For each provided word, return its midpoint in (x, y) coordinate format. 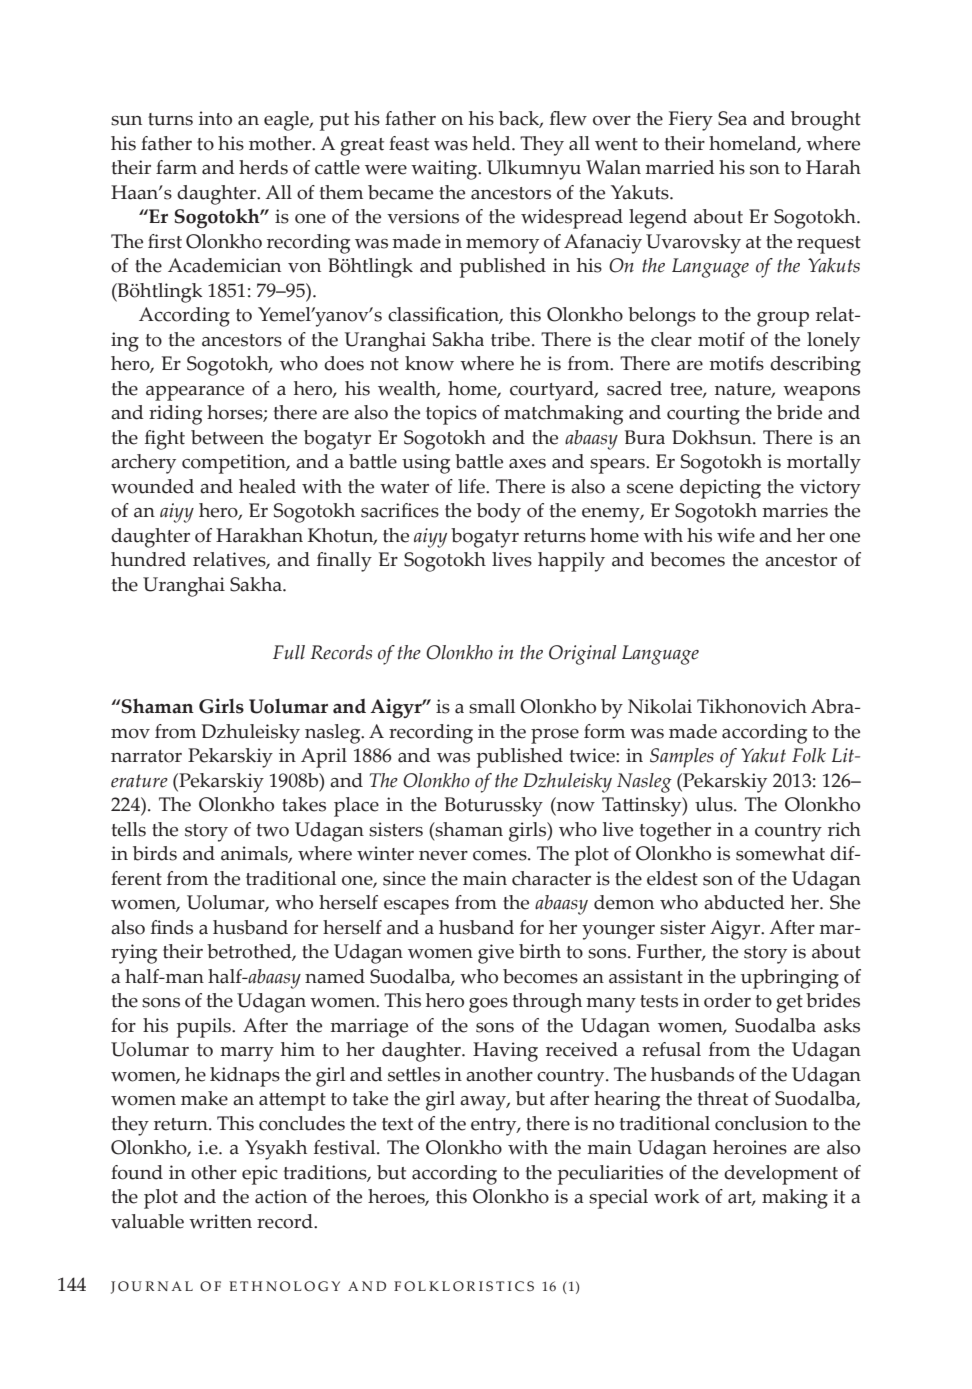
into (215, 118)
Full (289, 652)
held (492, 143)
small (492, 706)
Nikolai (660, 706)
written (220, 1221)
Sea (732, 118)
